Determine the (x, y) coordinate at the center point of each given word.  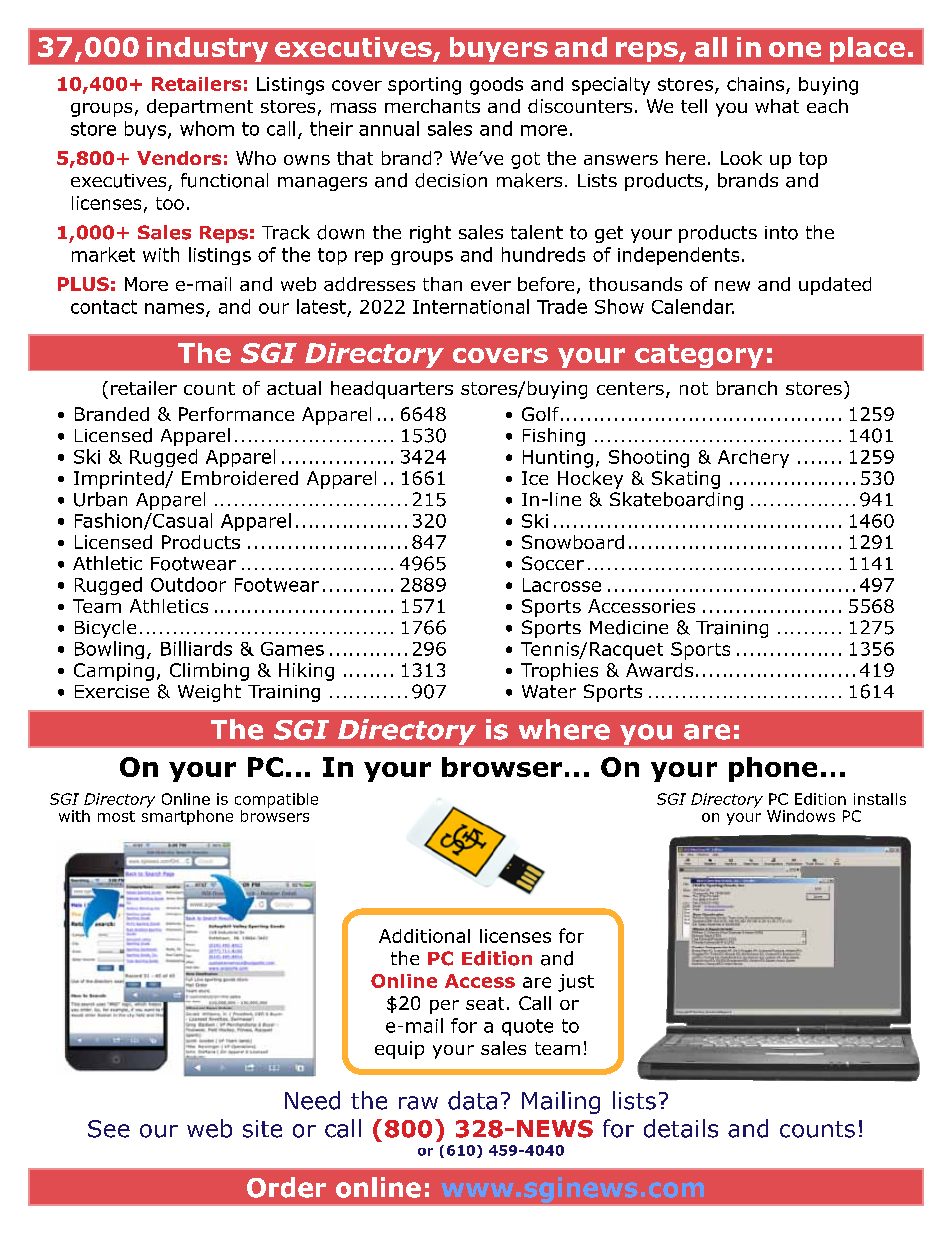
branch (747, 388)
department (200, 108)
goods (496, 86)
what (777, 106)
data (472, 1100)
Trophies (559, 672)
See (109, 1129)
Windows (801, 816)
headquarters (392, 390)
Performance (236, 414)
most (116, 816)
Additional (424, 936)
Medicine (629, 627)
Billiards (196, 648)
